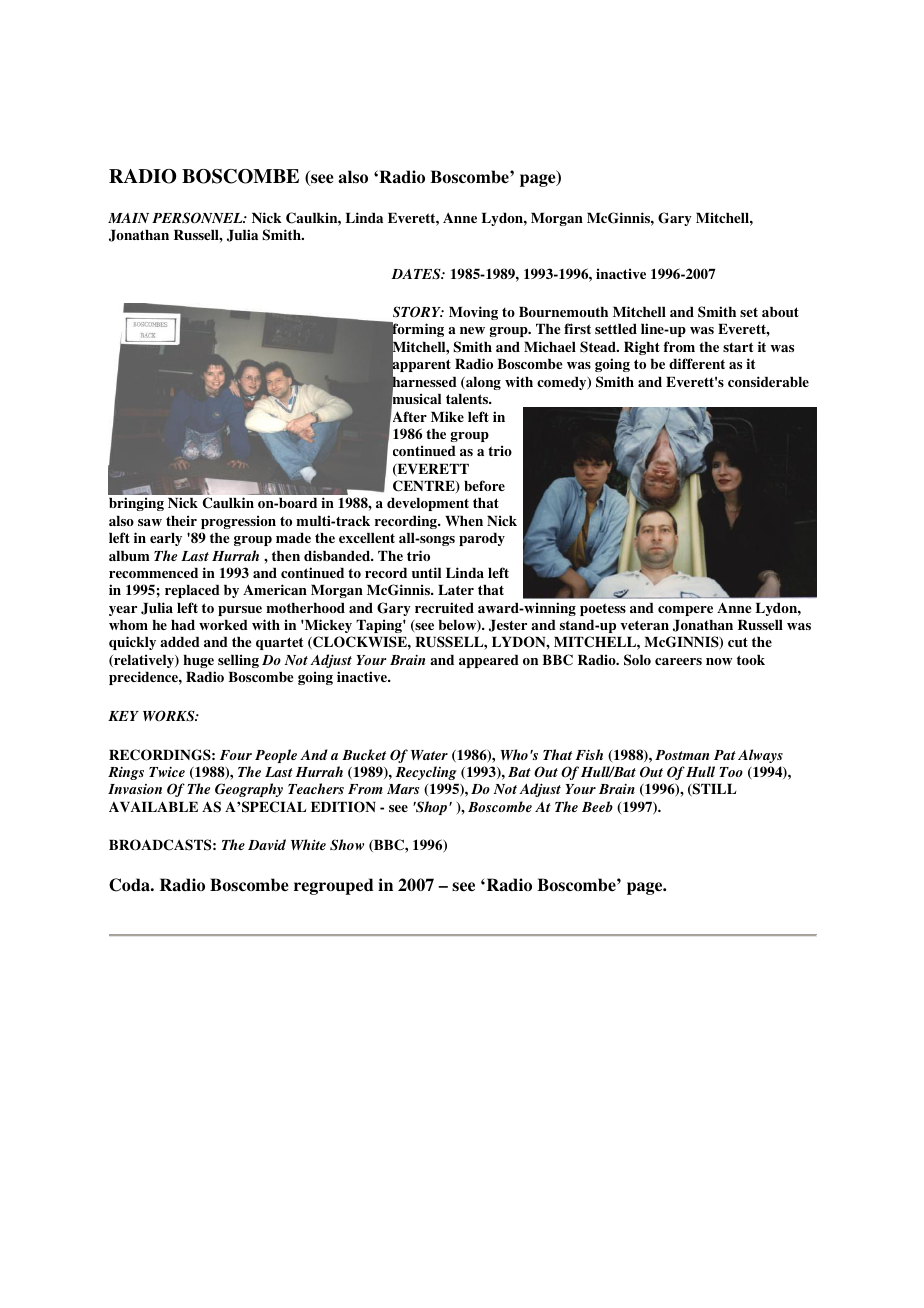 The height and width of the document is (1308, 924). I want to click on When, so click(464, 521).
